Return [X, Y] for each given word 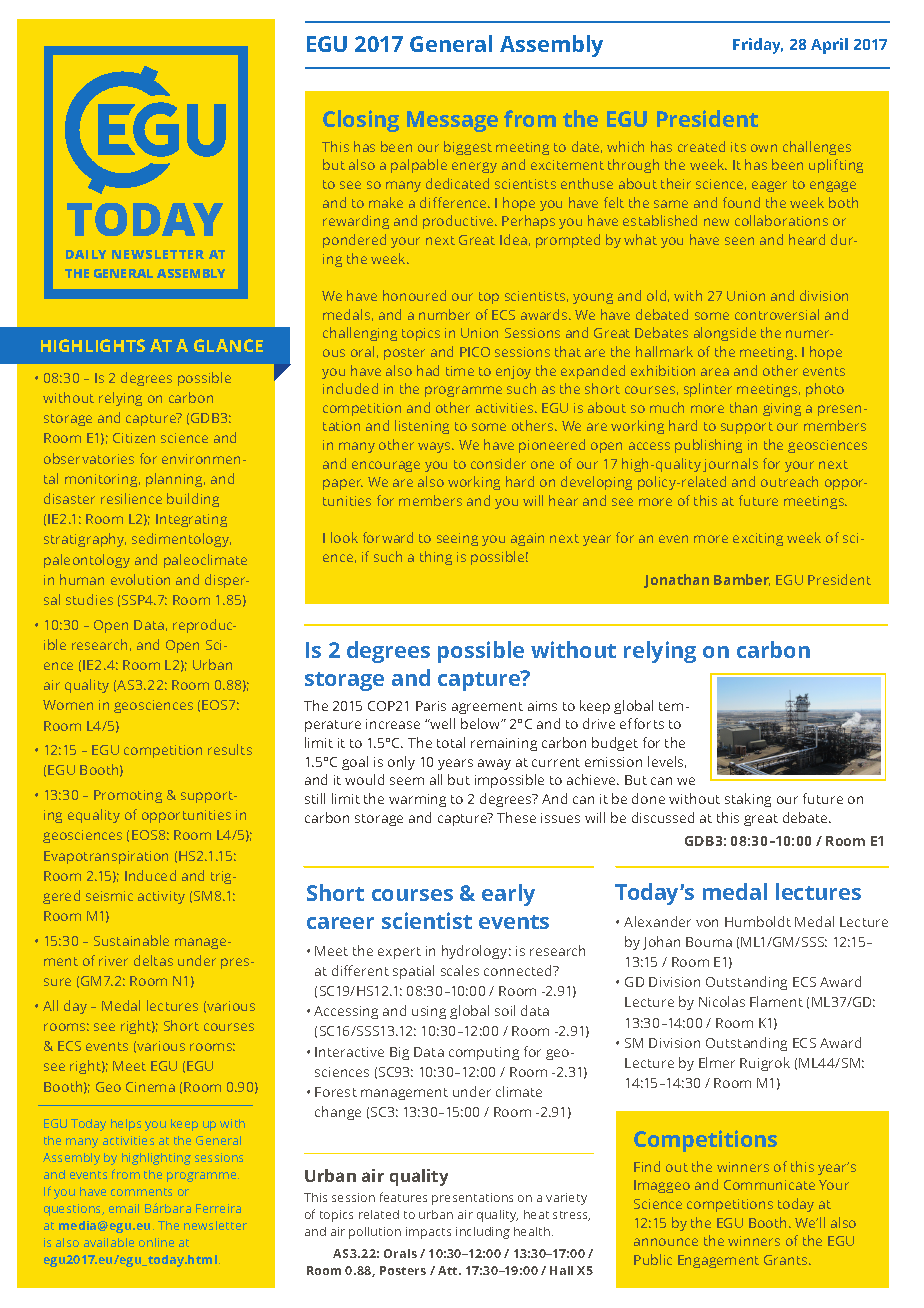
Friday [758, 46]
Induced [150, 875]
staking [748, 800]
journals [730, 465]
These [516, 817]
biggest [468, 148]
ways [435, 447]
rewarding [356, 222]
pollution [375, 1233]
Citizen [134, 438]
